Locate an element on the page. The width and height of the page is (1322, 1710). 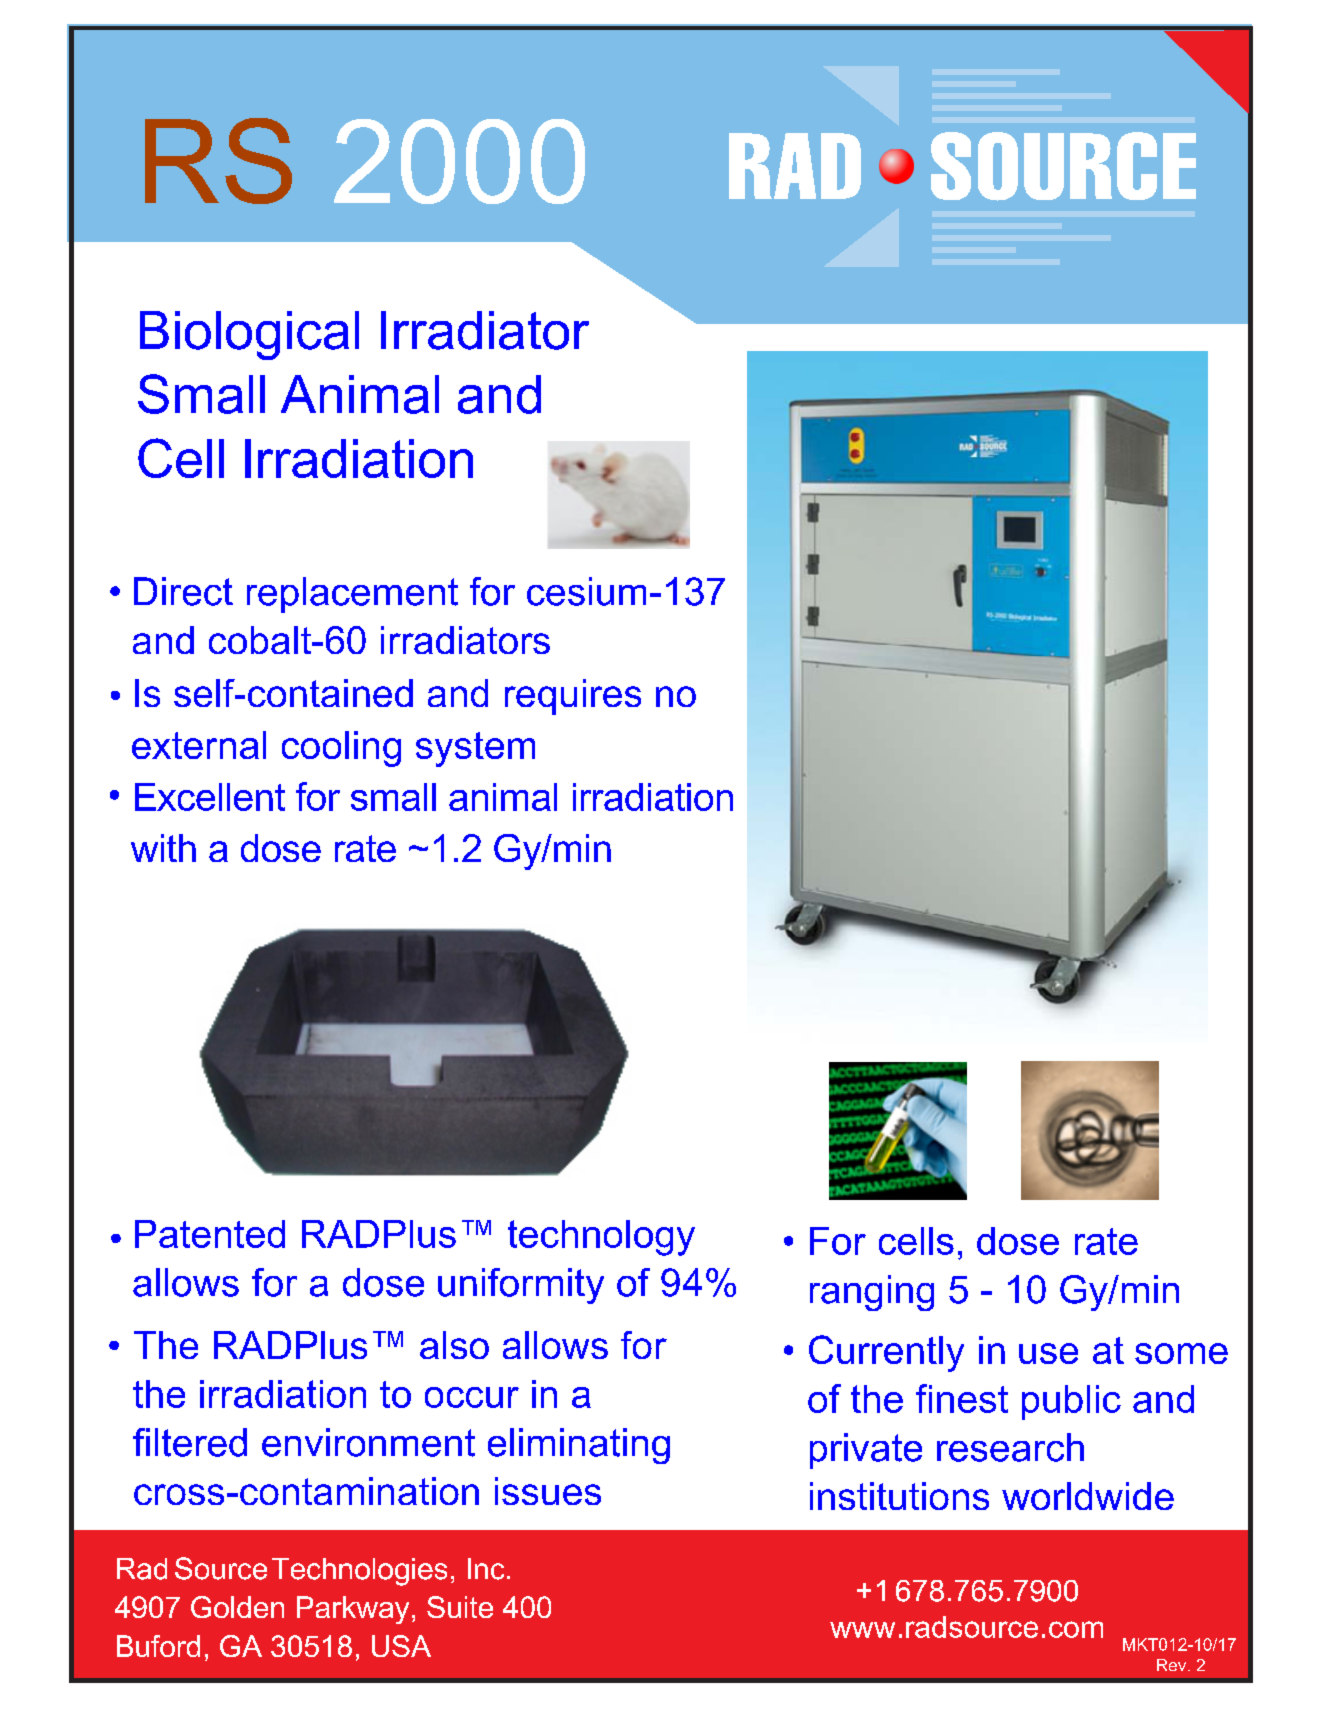
technology is located at coordinates (601, 1238).
